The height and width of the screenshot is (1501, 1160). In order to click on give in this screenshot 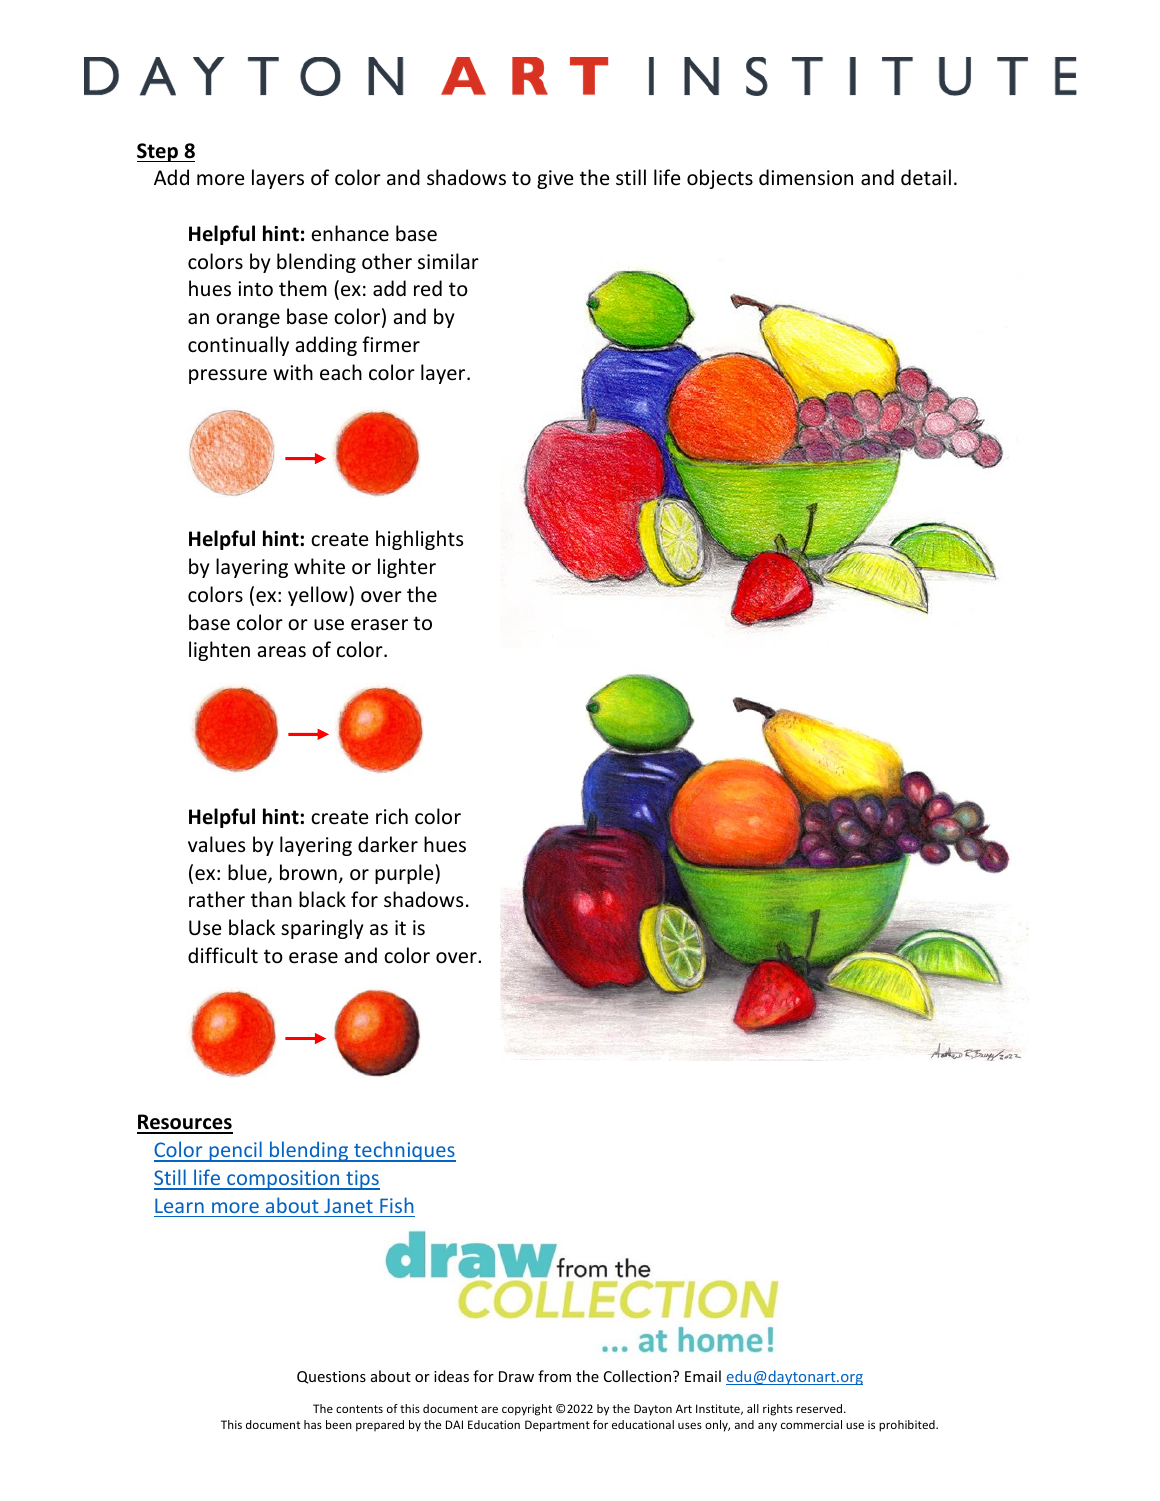, I will do `click(555, 179)`.
